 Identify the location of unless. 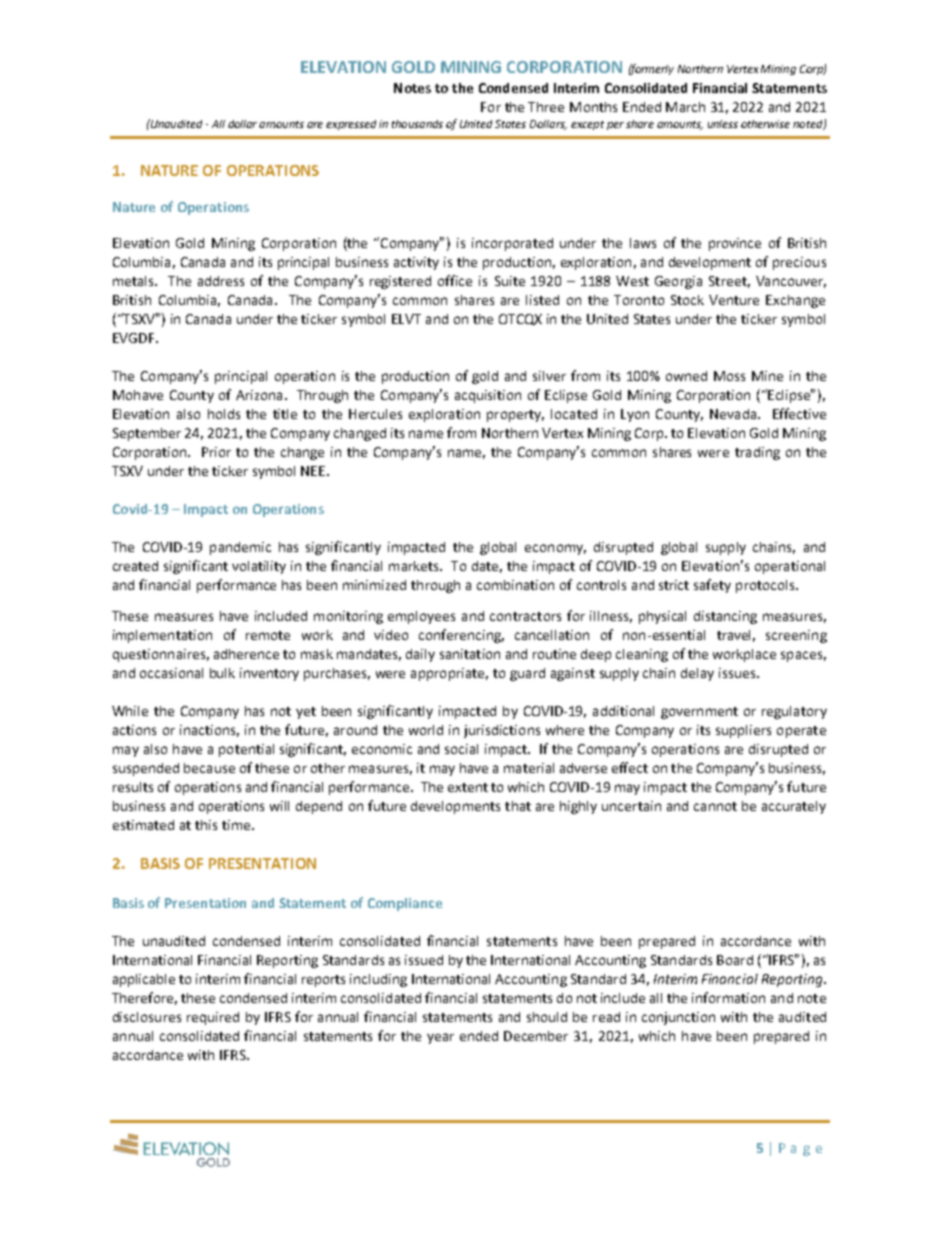
(723, 124).
